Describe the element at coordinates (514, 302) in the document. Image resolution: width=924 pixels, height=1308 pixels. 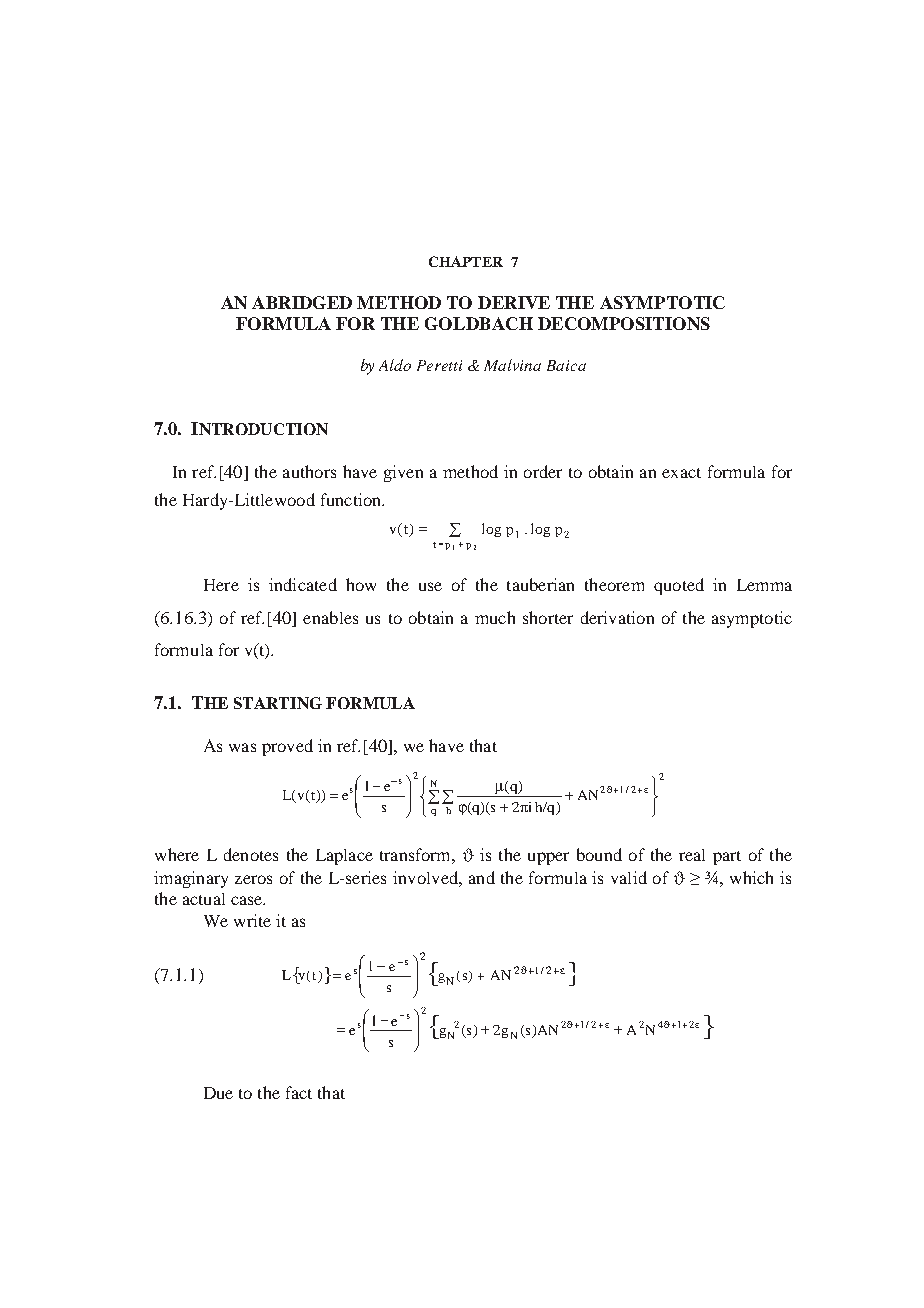
I see `DERIVE` at that location.
